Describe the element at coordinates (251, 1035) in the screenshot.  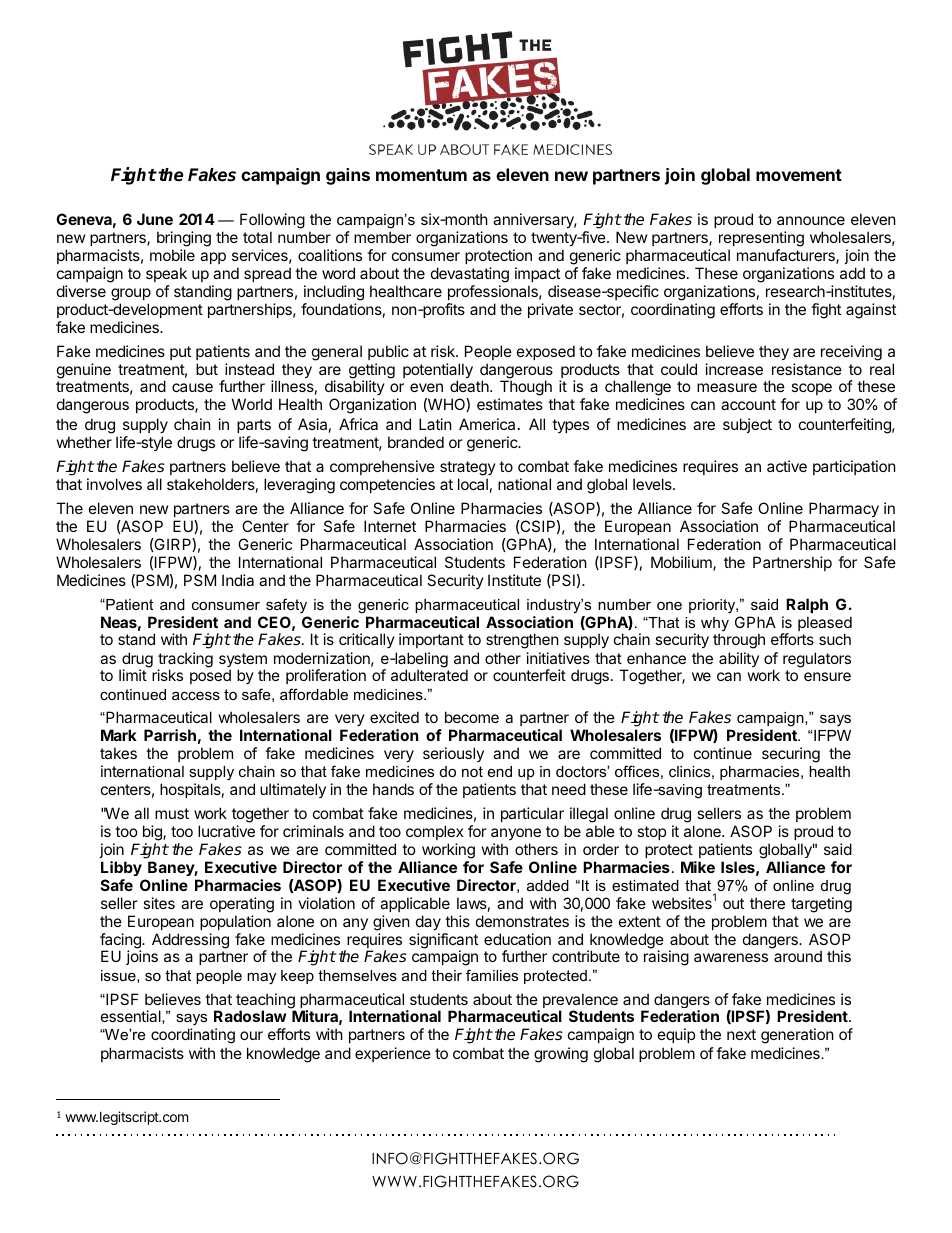
I see `our` at that location.
